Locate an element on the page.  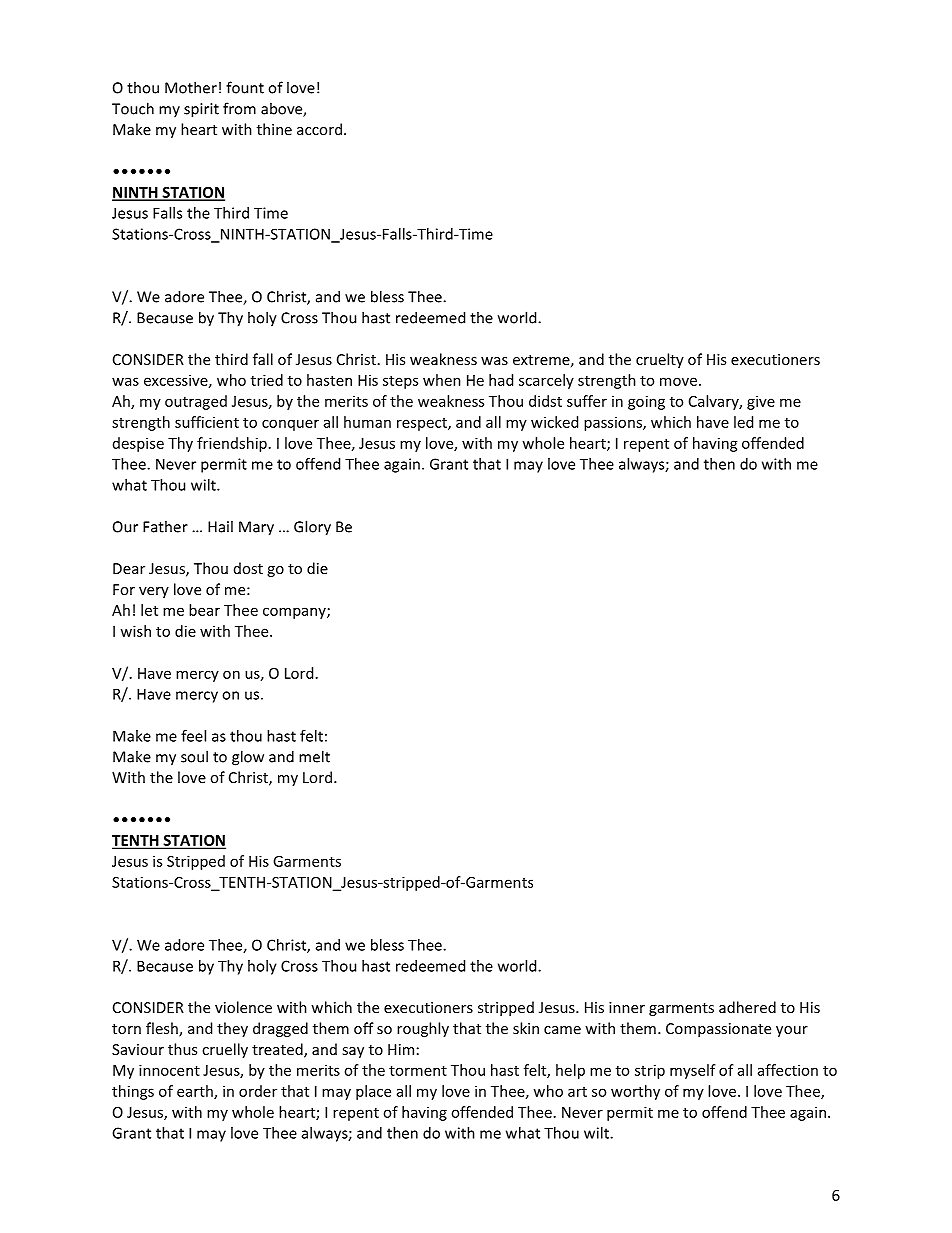
torment is located at coordinates (418, 1071).
